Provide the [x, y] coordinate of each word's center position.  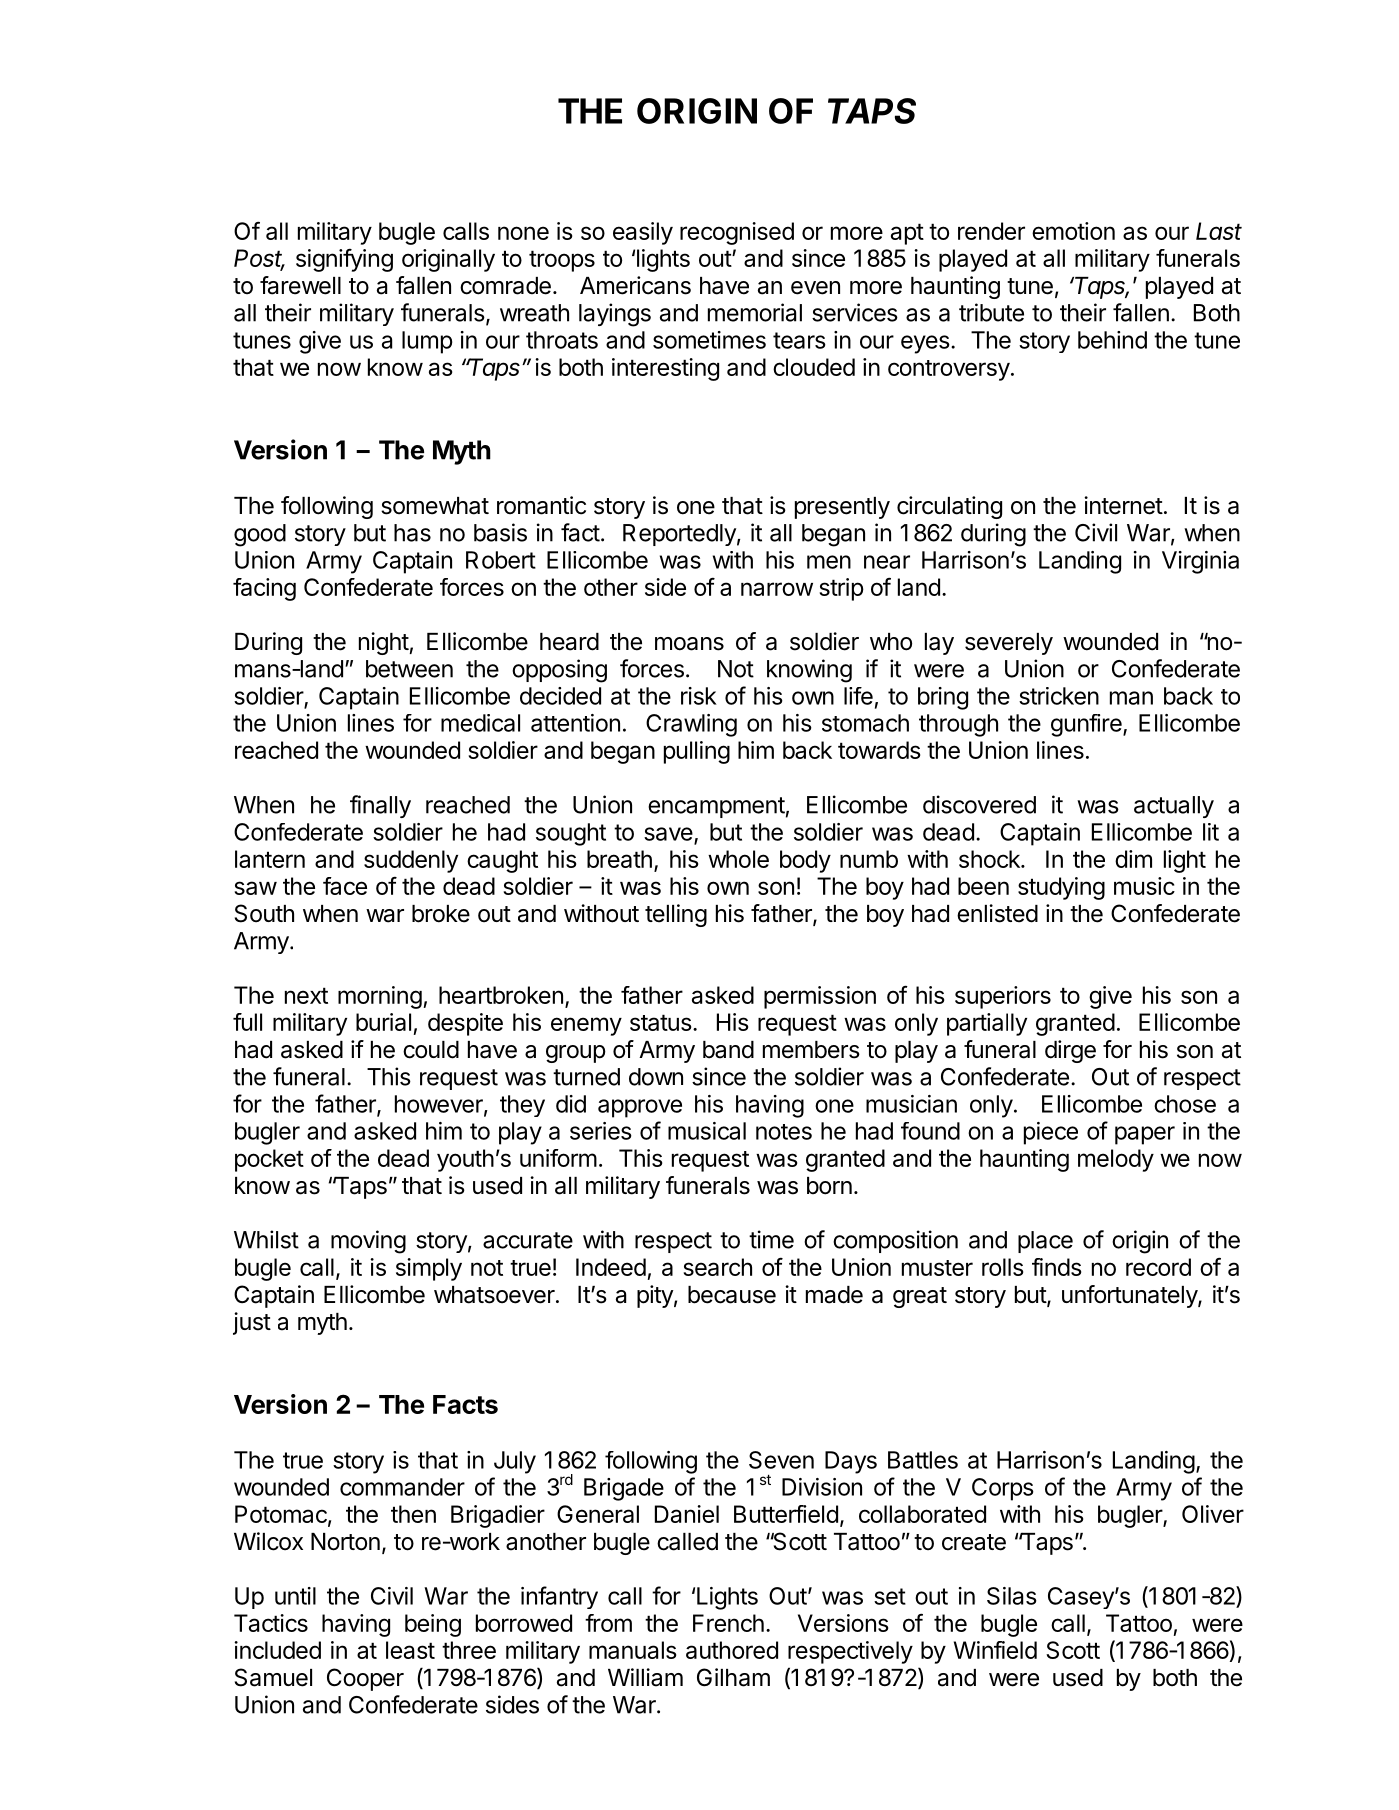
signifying [344, 260]
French [728, 1623]
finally [380, 806]
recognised [737, 233]
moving [368, 1242]
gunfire [1087, 725]
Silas [1012, 1596]
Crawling [691, 725]
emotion [1073, 231]
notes [784, 1132]
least [410, 1650]
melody [1116, 1160]
